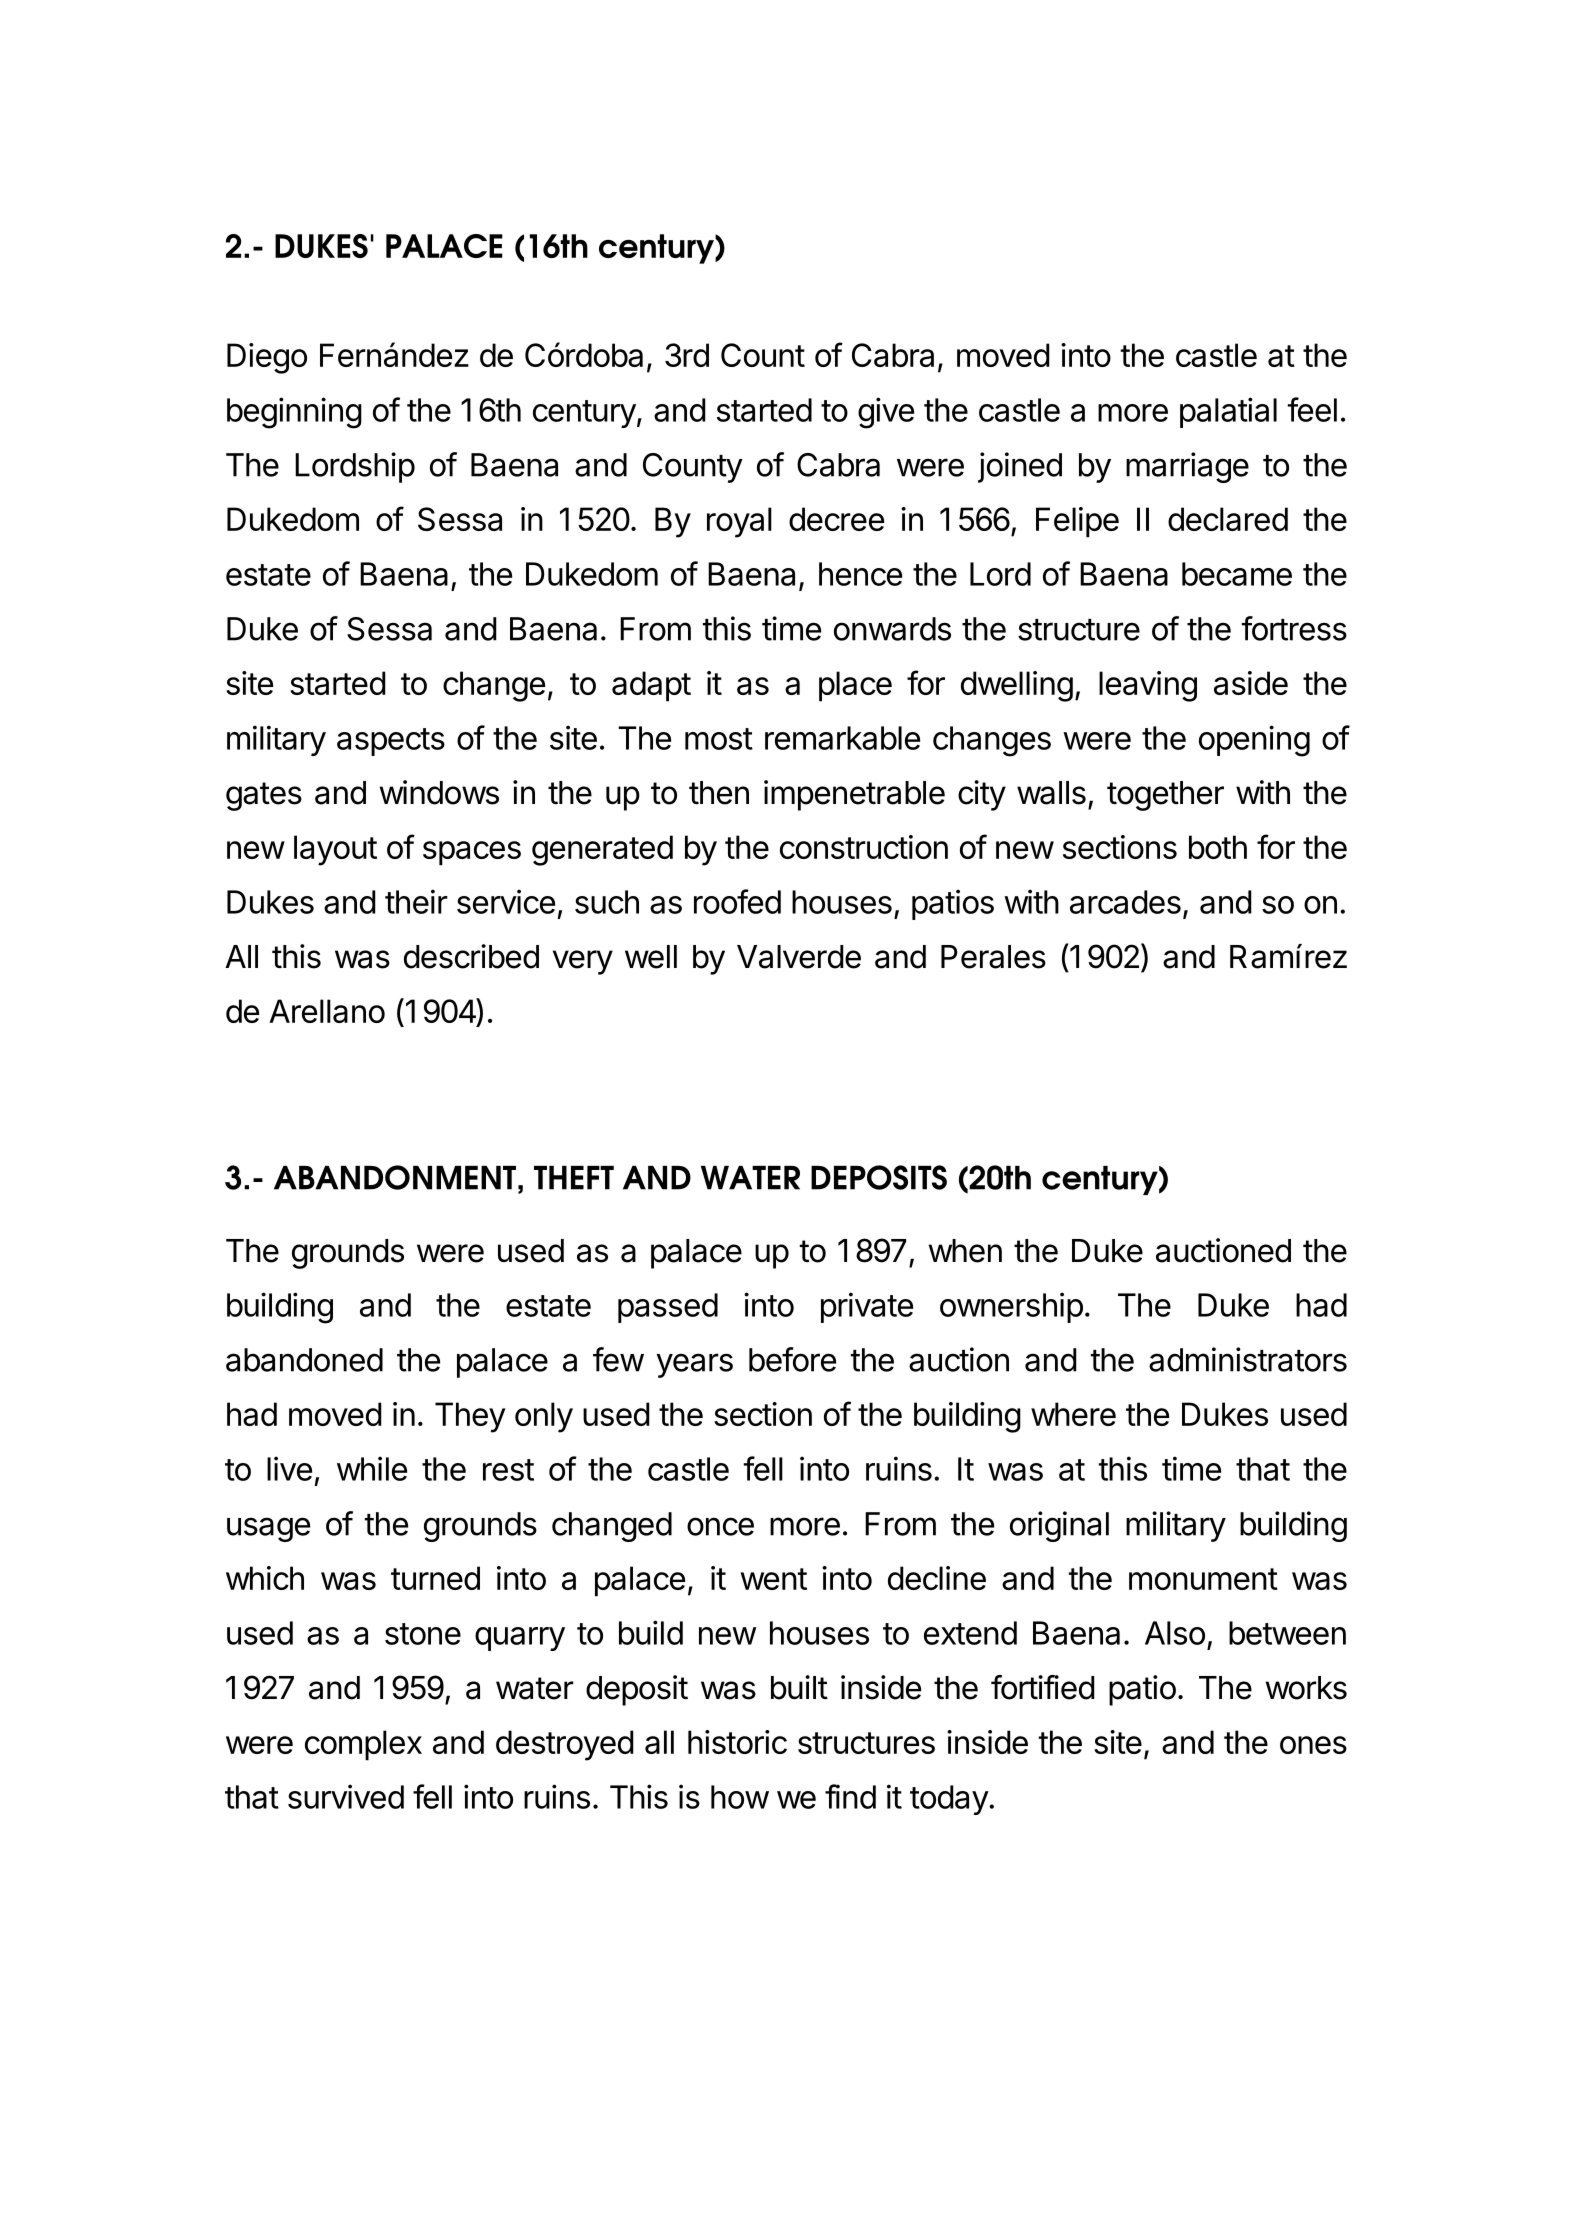 The width and height of the screenshot is (1571, 2223). Describe the element at coordinates (363, 1745) in the screenshot. I see `complex` at that location.
